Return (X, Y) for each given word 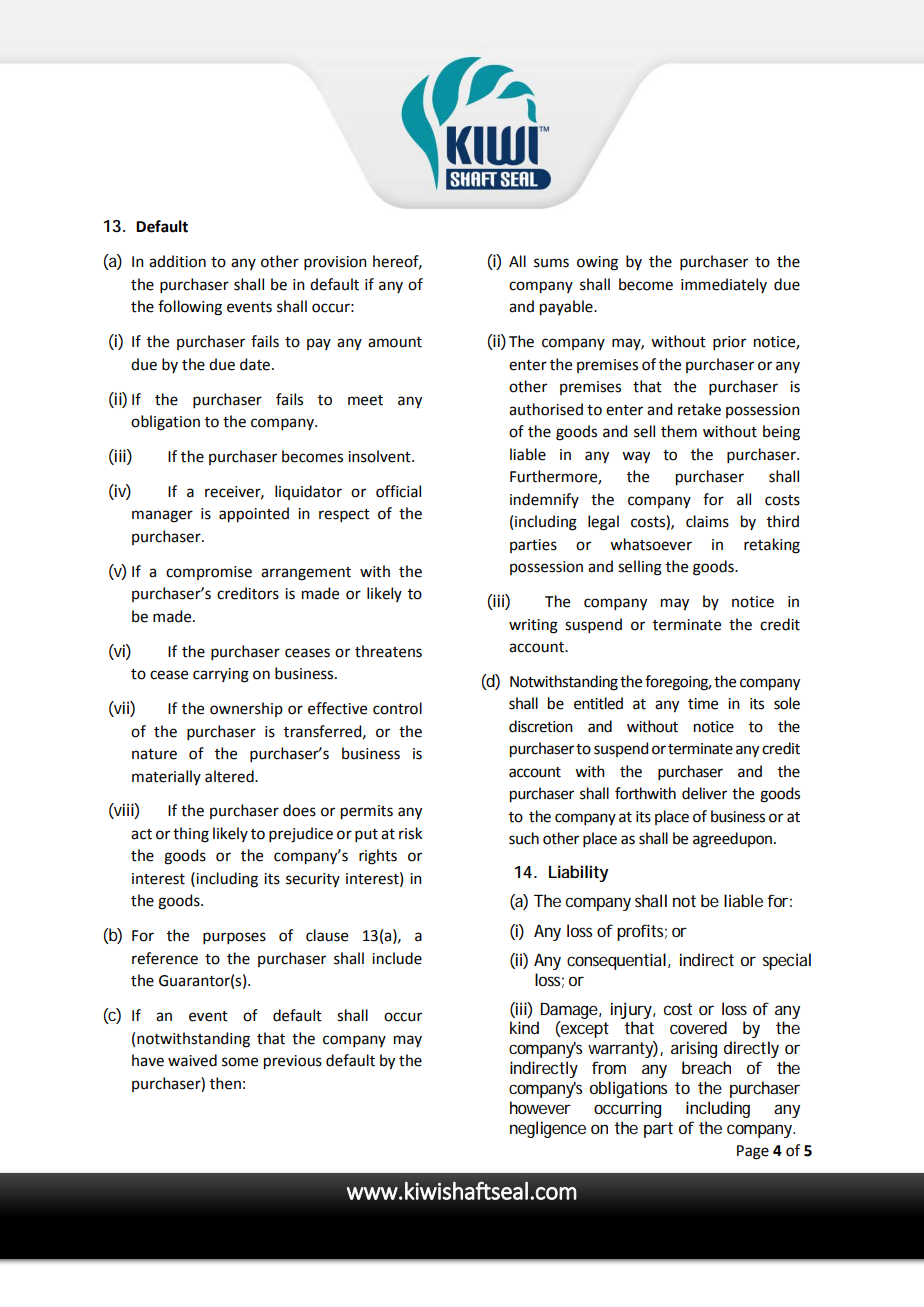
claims (707, 521)
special (787, 961)
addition (177, 261)
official (398, 491)
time (703, 704)
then (225, 1083)
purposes (234, 938)
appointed (254, 515)
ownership (246, 709)
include (397, 958)
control (397, 708)
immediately (724, 285)
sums (551, 263)
